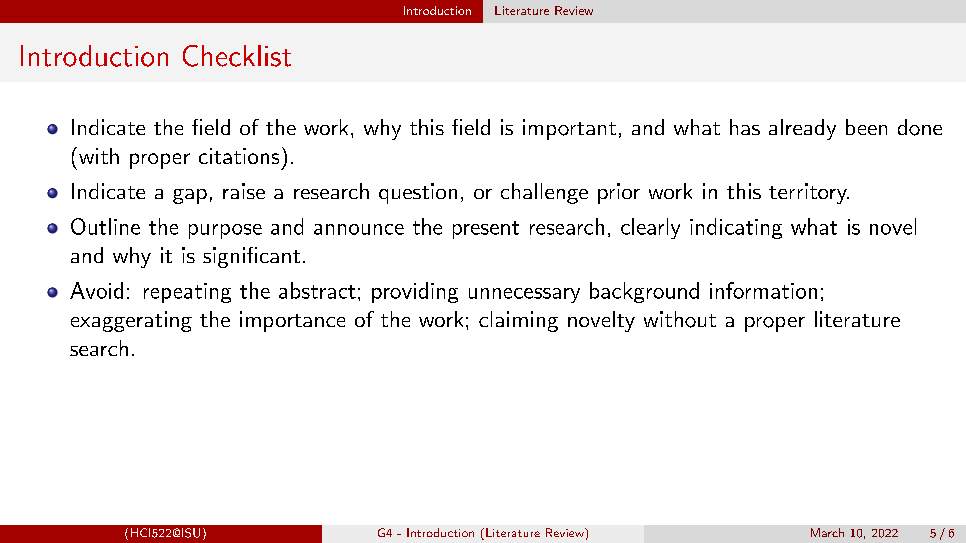 The width and height of the page is (966, 543). I want to click on been, so click(866, 127).
